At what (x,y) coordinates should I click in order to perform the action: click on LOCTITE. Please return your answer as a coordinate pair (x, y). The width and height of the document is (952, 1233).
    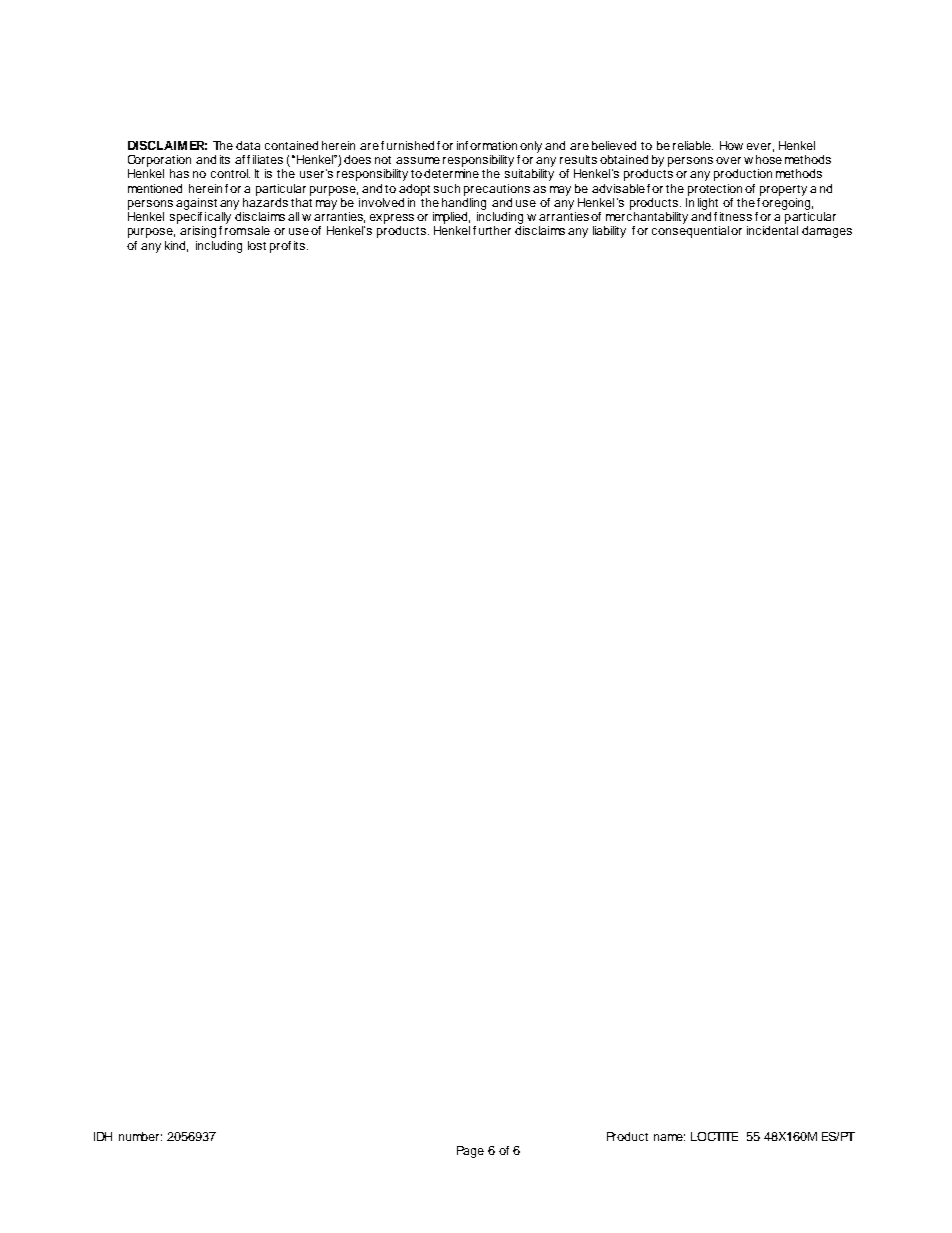
    Looking at the image, I should click on (714, 1136).
